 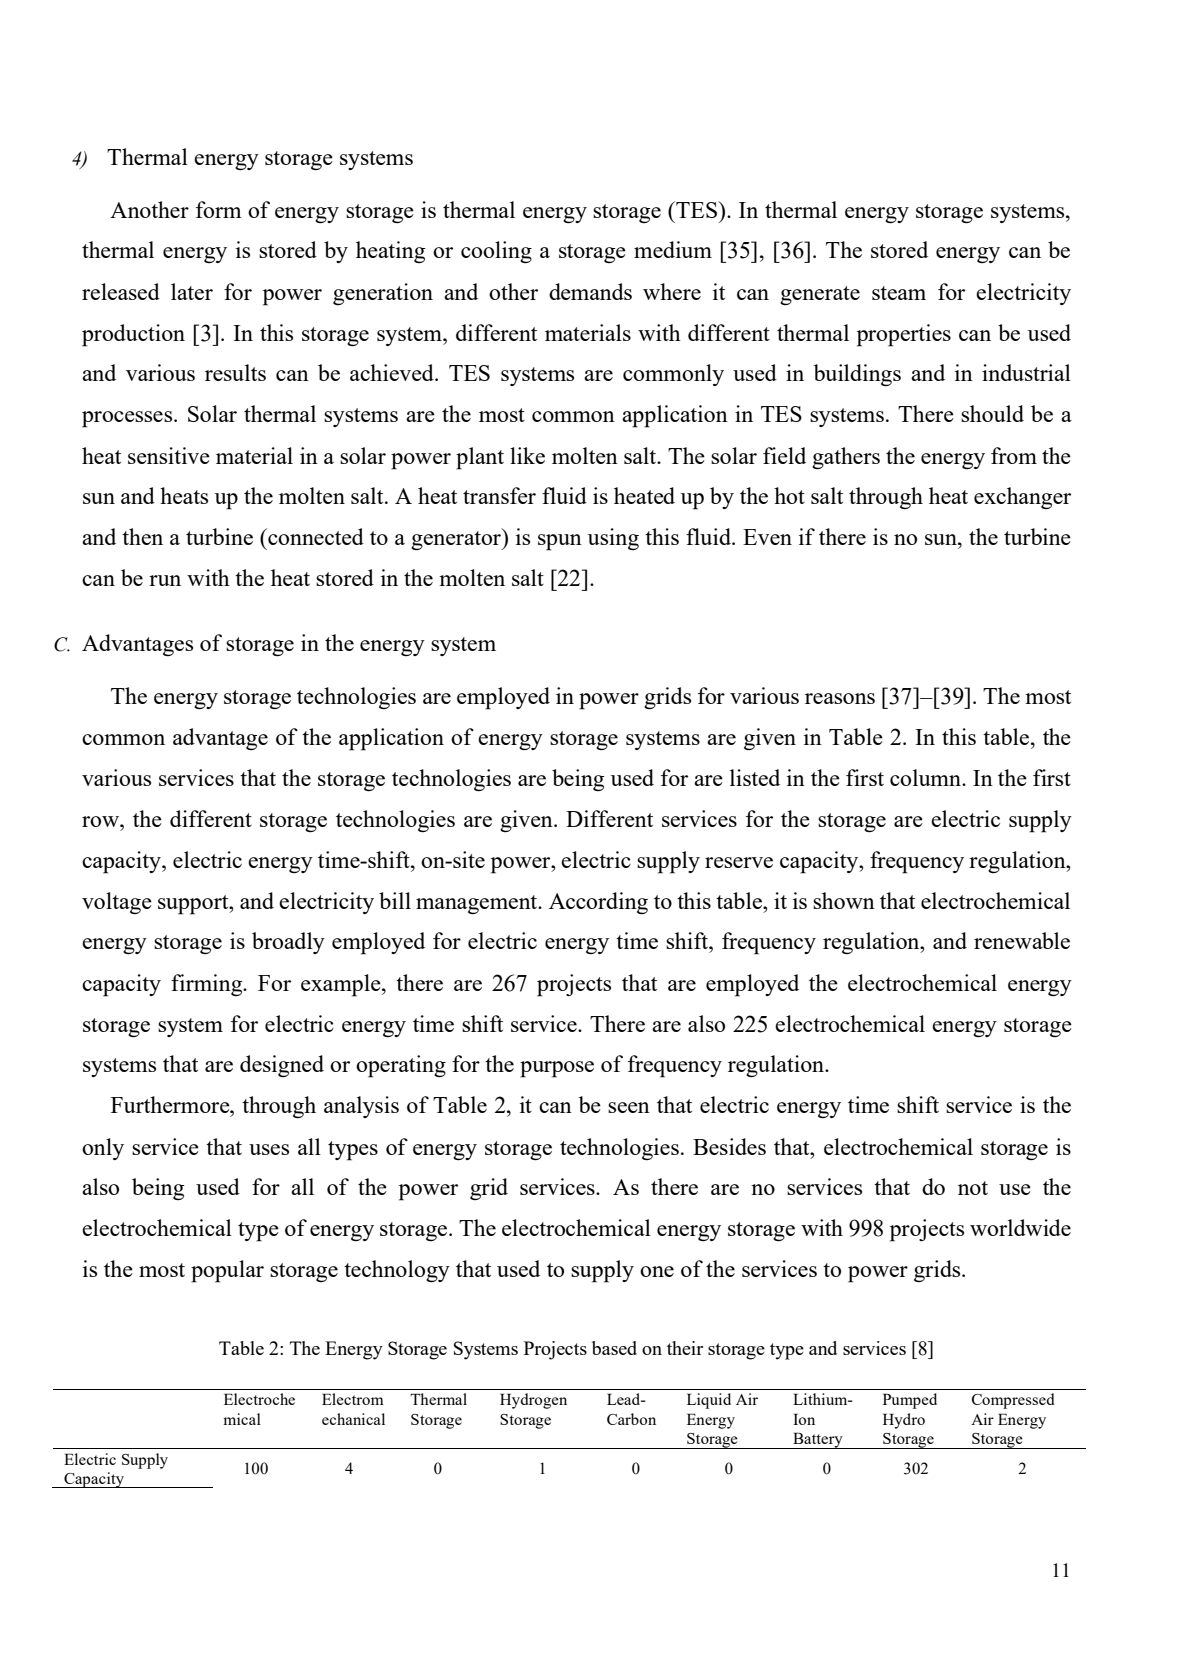 What do you see at coordinates (840, 698) in the screenshot?
I see `reasons` at bounding box center [840, 698].
